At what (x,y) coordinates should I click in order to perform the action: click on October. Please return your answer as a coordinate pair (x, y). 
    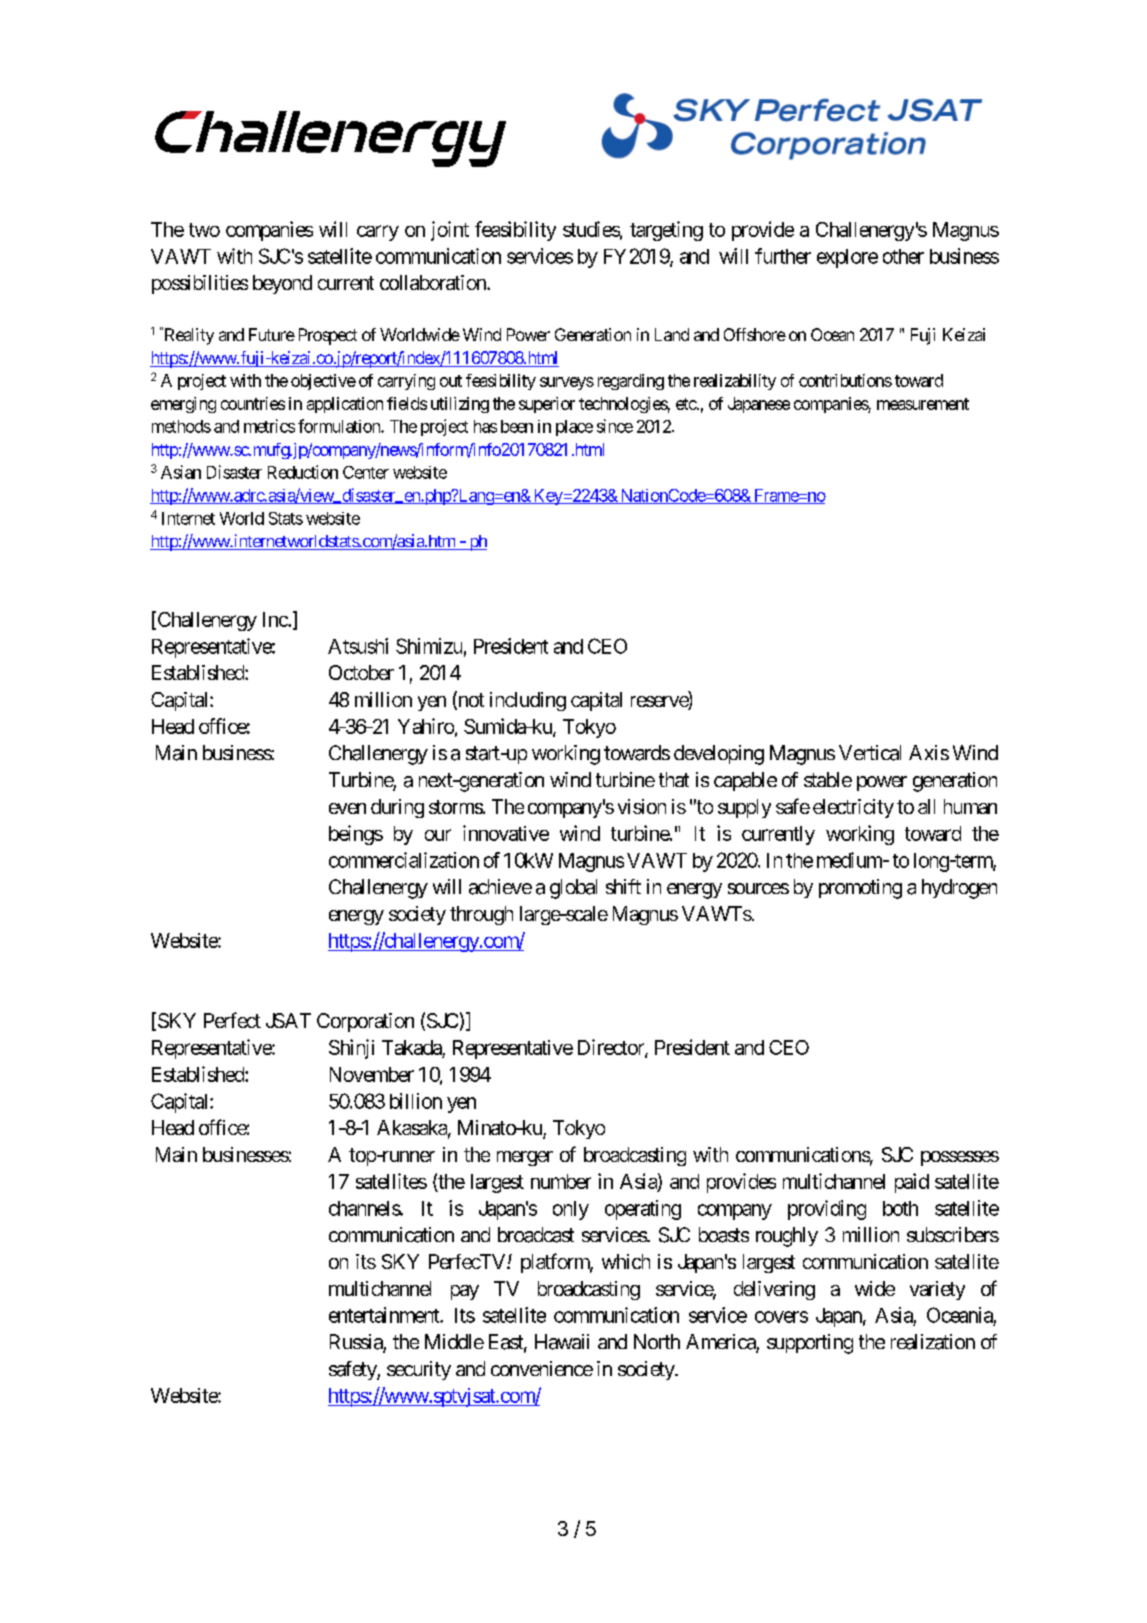
    Looking at the image, I should click on (361, 672).
